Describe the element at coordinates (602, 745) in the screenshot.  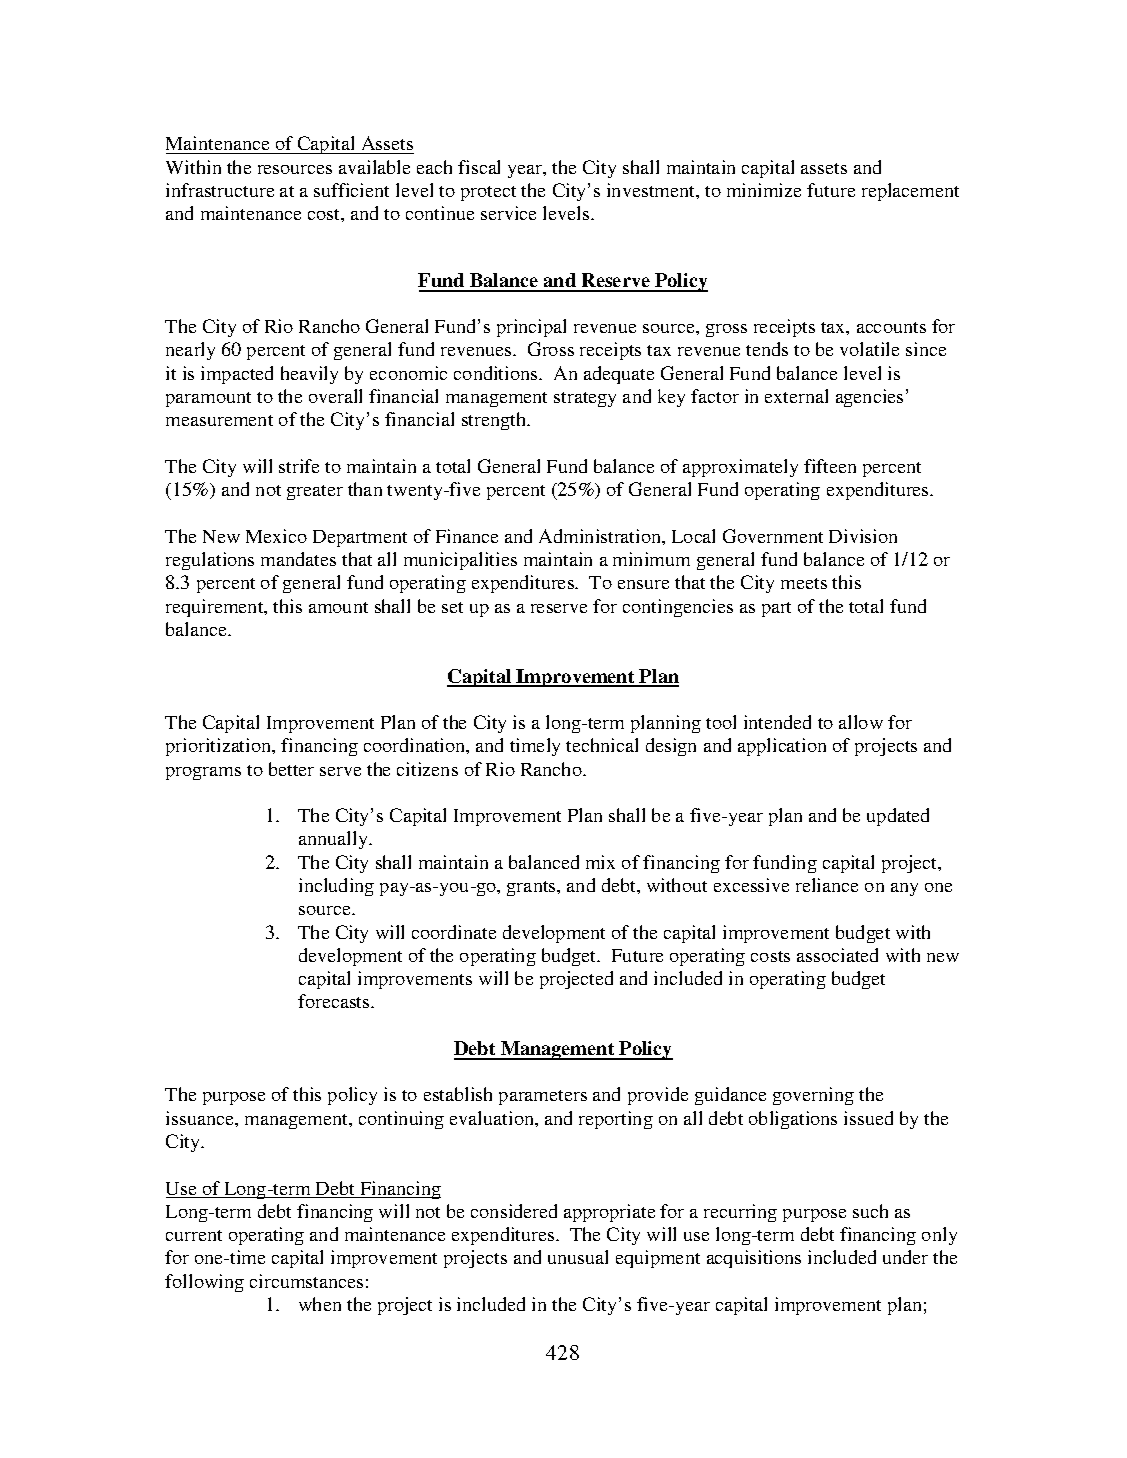
I see `technical` at that location.
